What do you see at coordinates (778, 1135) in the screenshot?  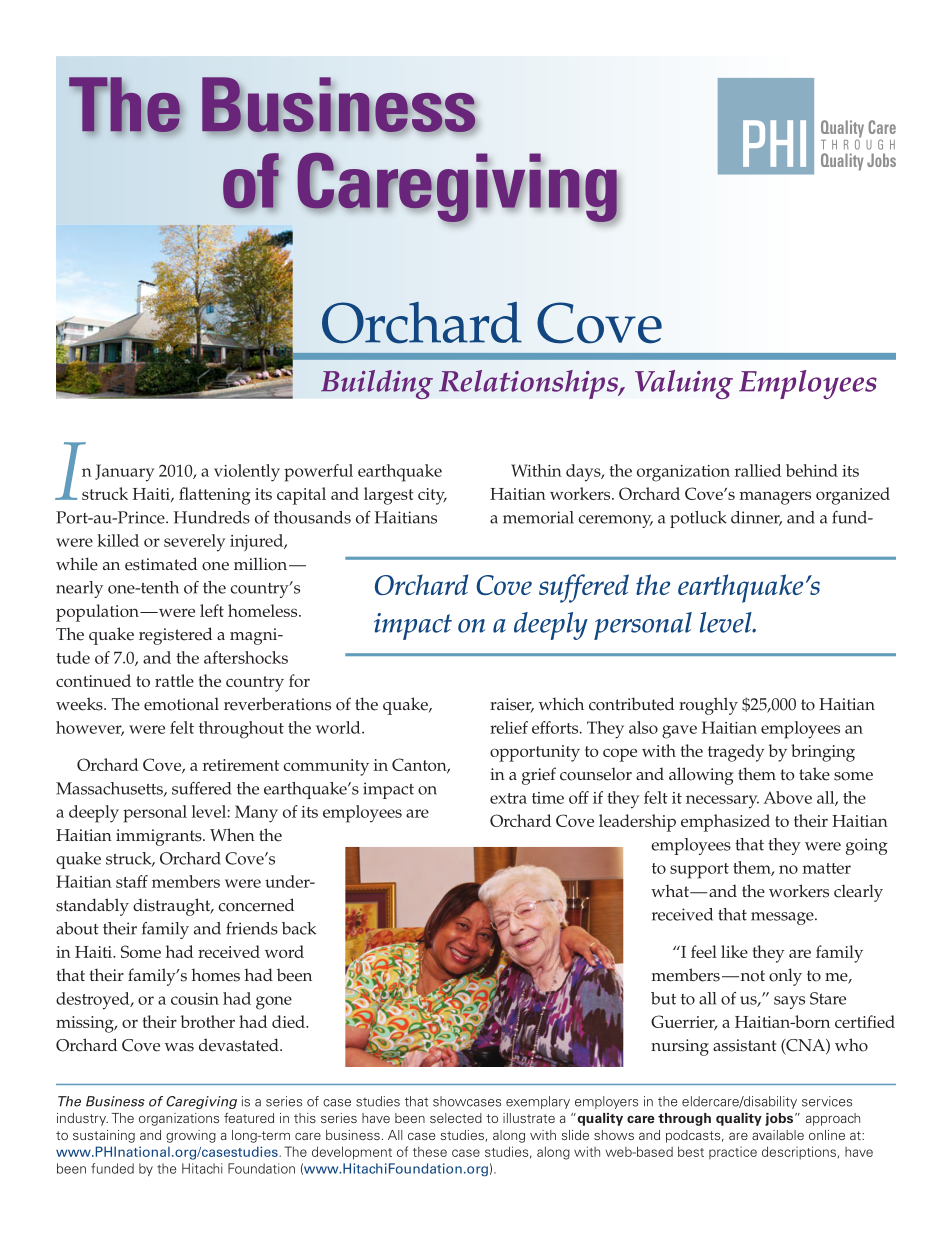 I see `available` at bounding box center [778, 1135].
